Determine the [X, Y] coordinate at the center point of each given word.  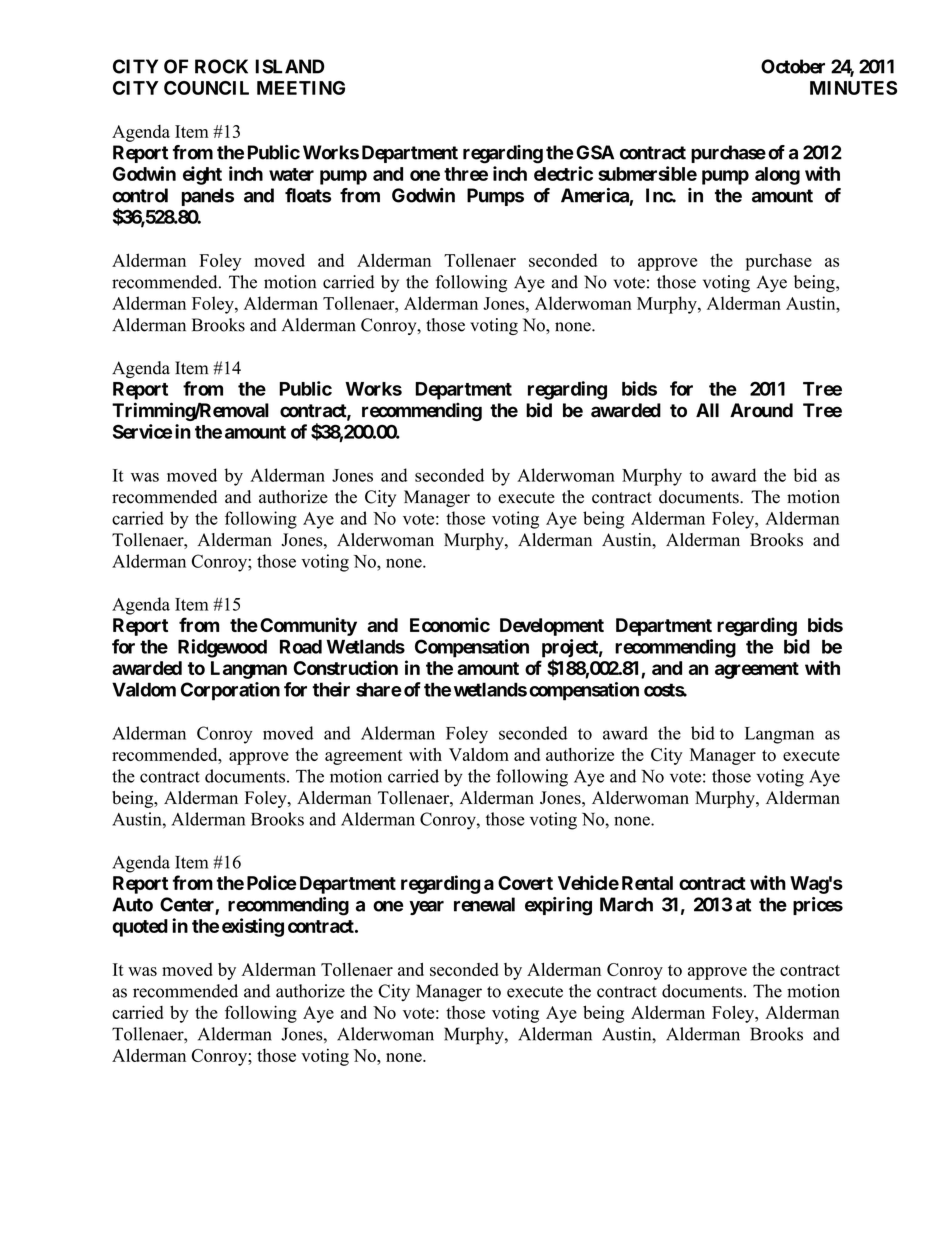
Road [301, 646]
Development [552, 627]
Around [761, 410]
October [793, 66]
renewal [484, 904]
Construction [345, 667]
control [140, 195]
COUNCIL [206, 88]
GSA [595, 152]
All [707, 410]
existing [253, 927]
